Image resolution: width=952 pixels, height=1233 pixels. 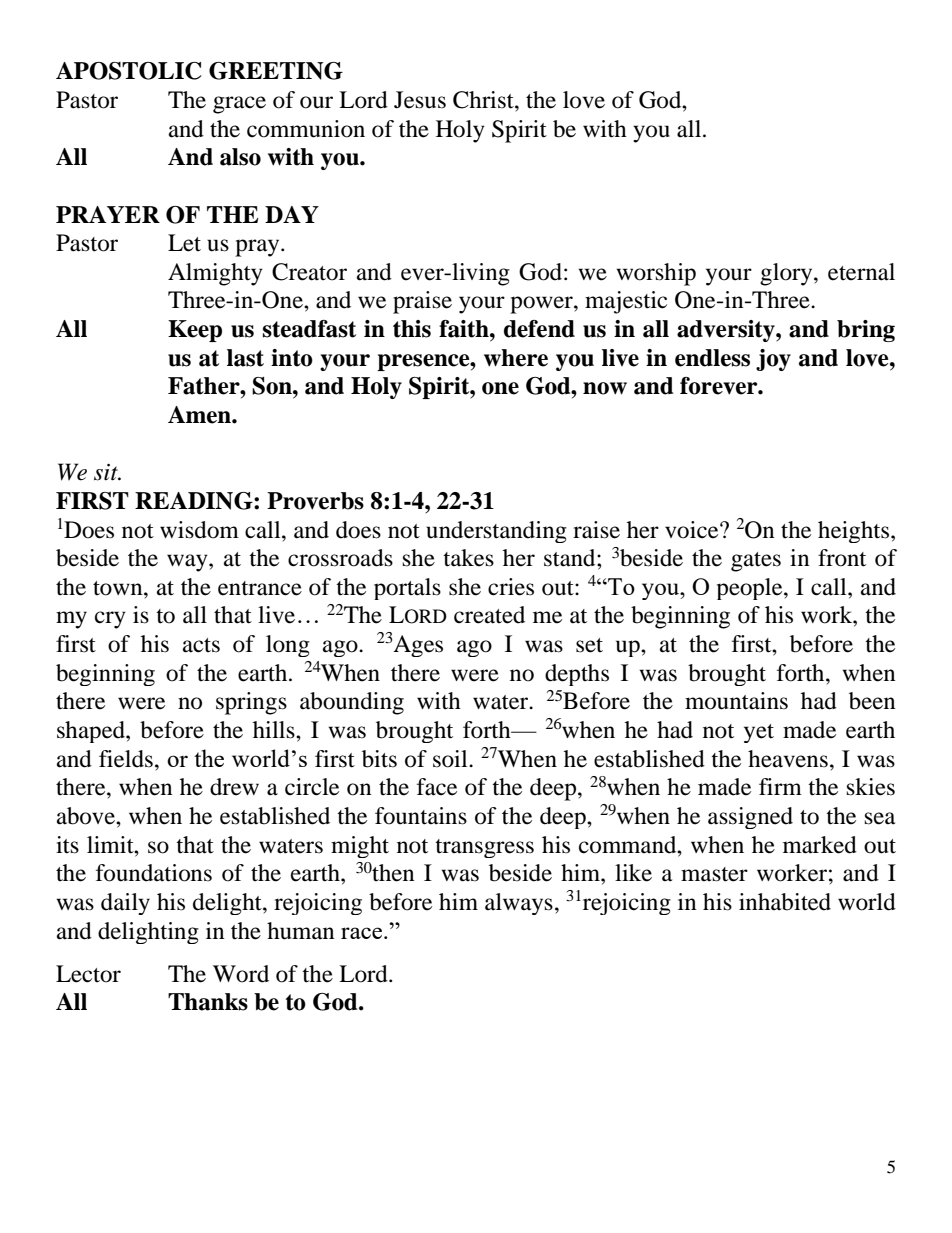 I want to click on wisdom, so click(x=199, y=530).
